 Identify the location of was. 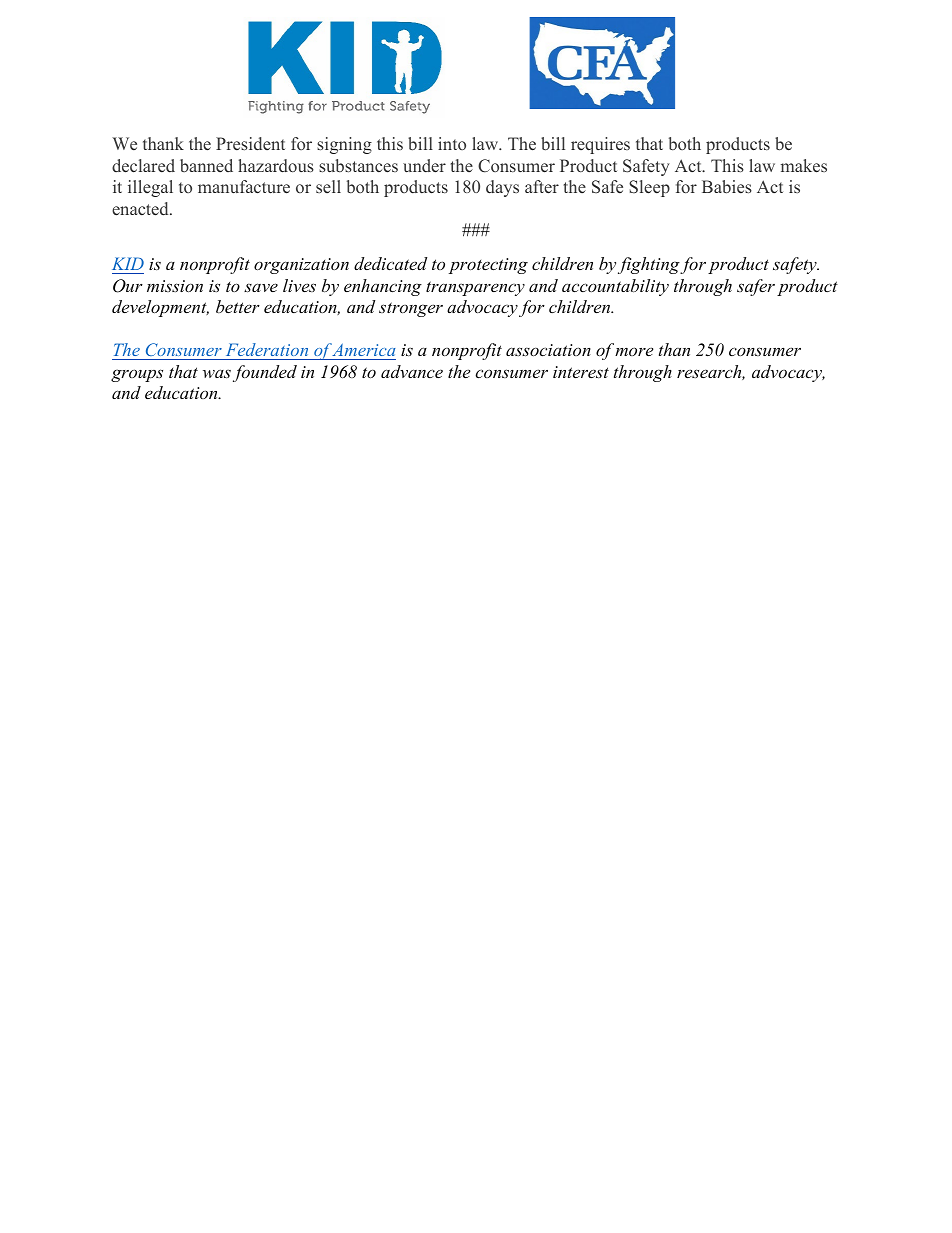
(217, 374).
